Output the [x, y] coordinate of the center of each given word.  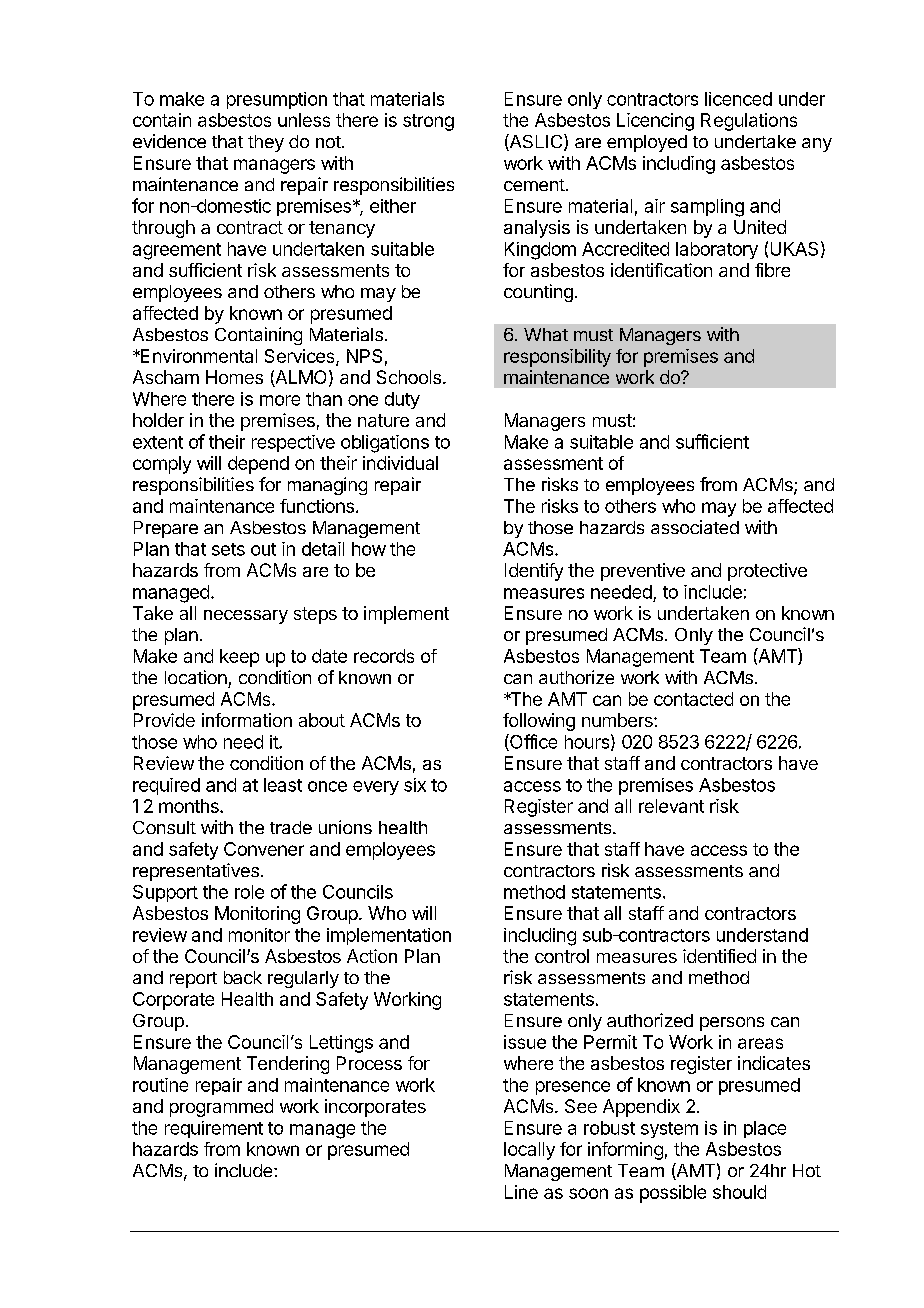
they [266, 143]
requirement [214, 1129]
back [243, 977]
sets [228, 549]
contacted [693, 699]
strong [428, 122]
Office [532, 742]
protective [767, 572]
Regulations [749, 122]
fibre [772, 270]
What [546, 334]
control [562, 956]
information [247, 720]
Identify [534, 572]
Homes [234, 377]
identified [719, 956]
